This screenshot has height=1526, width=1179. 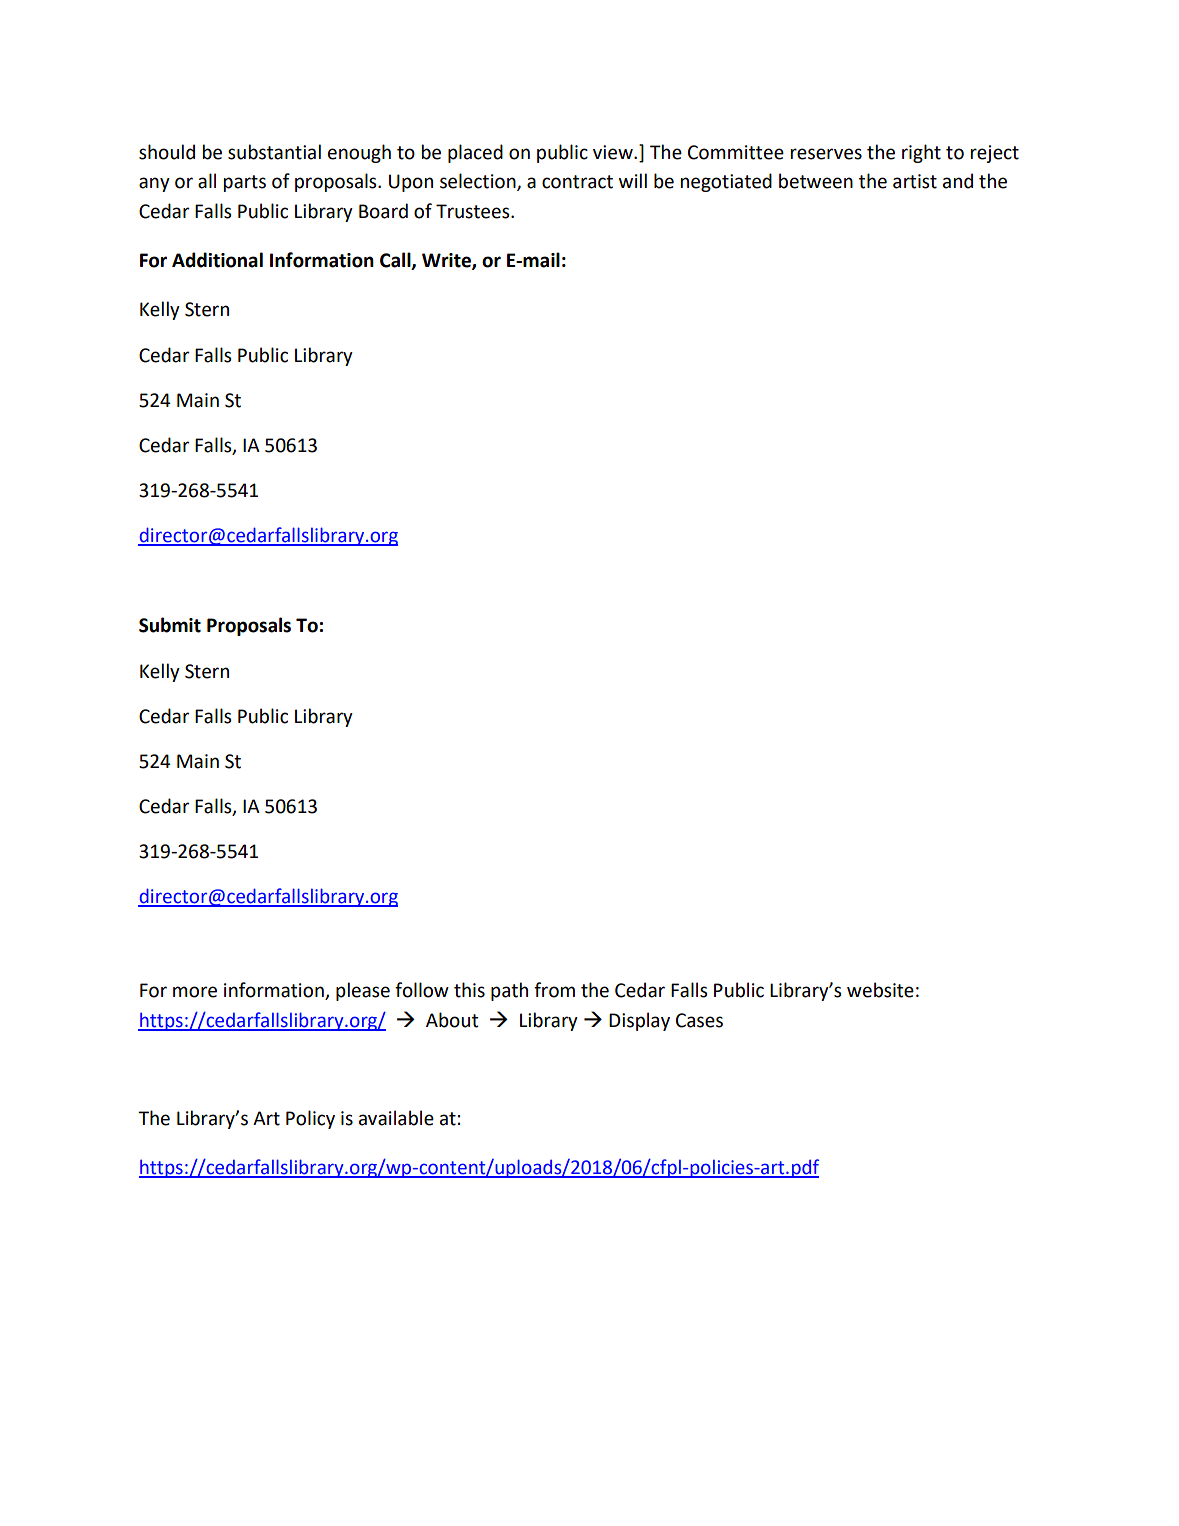 I want to click on Display, so click(x=639, y=1021).
